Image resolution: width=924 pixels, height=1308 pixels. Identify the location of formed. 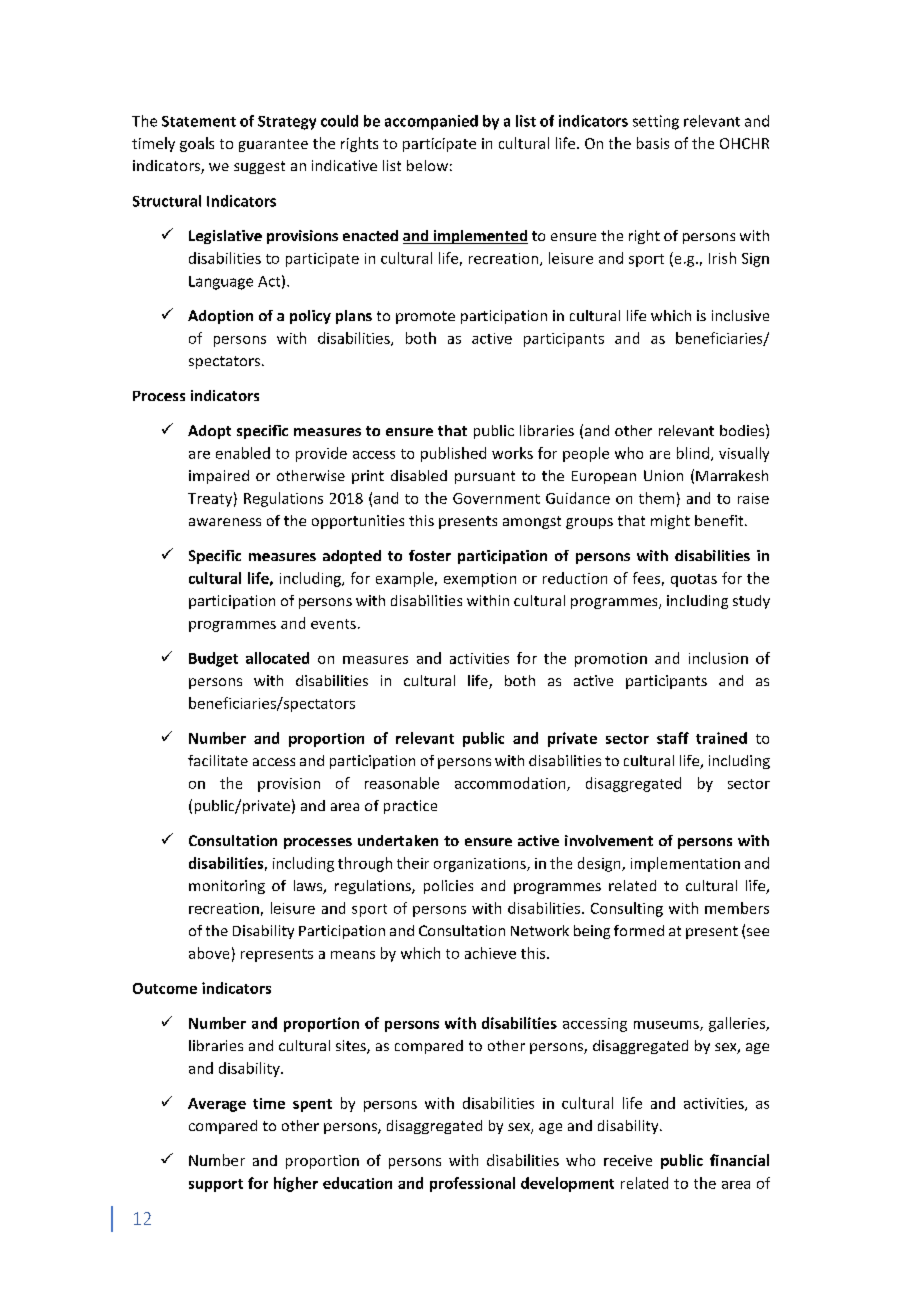
(639, 930).
